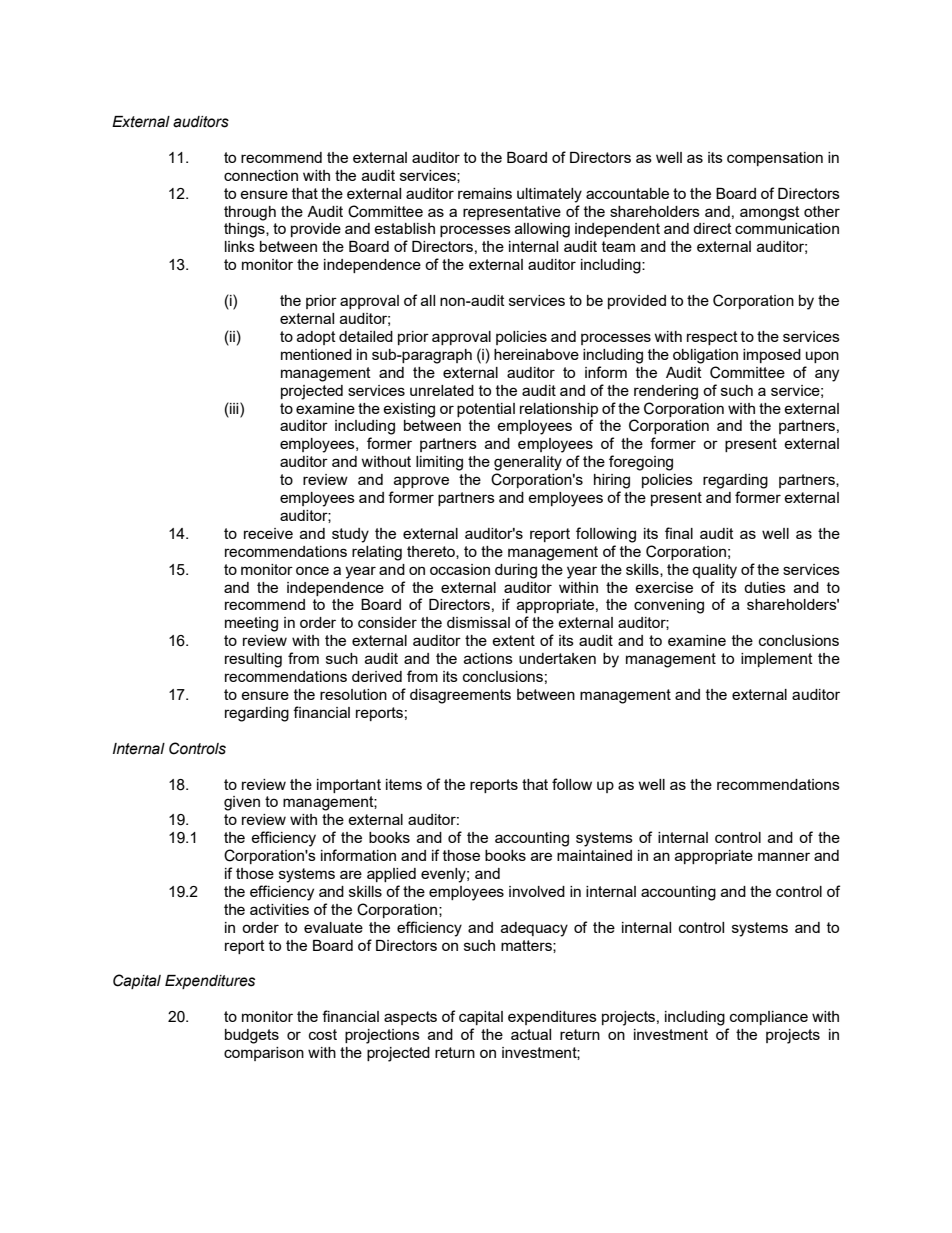 The width and height of the screenshot is (952, 1233). What do you see at coordinates (772, 356) in the screenshot?
I see `imposed` at bounding box center [772, 356].
